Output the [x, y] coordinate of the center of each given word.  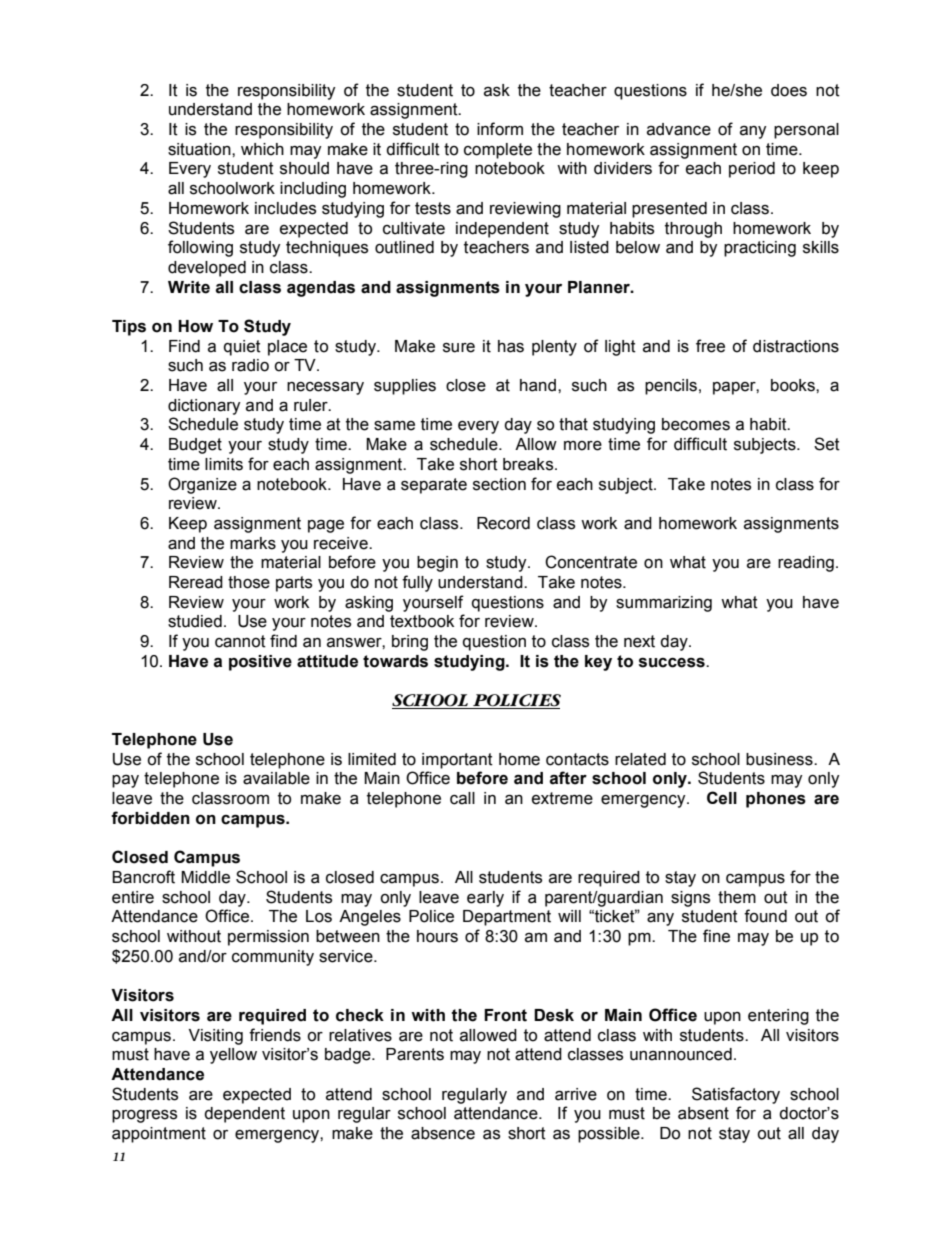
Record [503, 523]
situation [200, 149]
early [485, 899]
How [195, 326]
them [737, 897]
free [710, 346]
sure [459, 348]
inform [500, 129]
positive [260, 663]
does [789, 90]
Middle [205, 877]
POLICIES [516, 701]
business [780, 759]
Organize [202, 485]
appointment [159, 1135]
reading [806, 564]
